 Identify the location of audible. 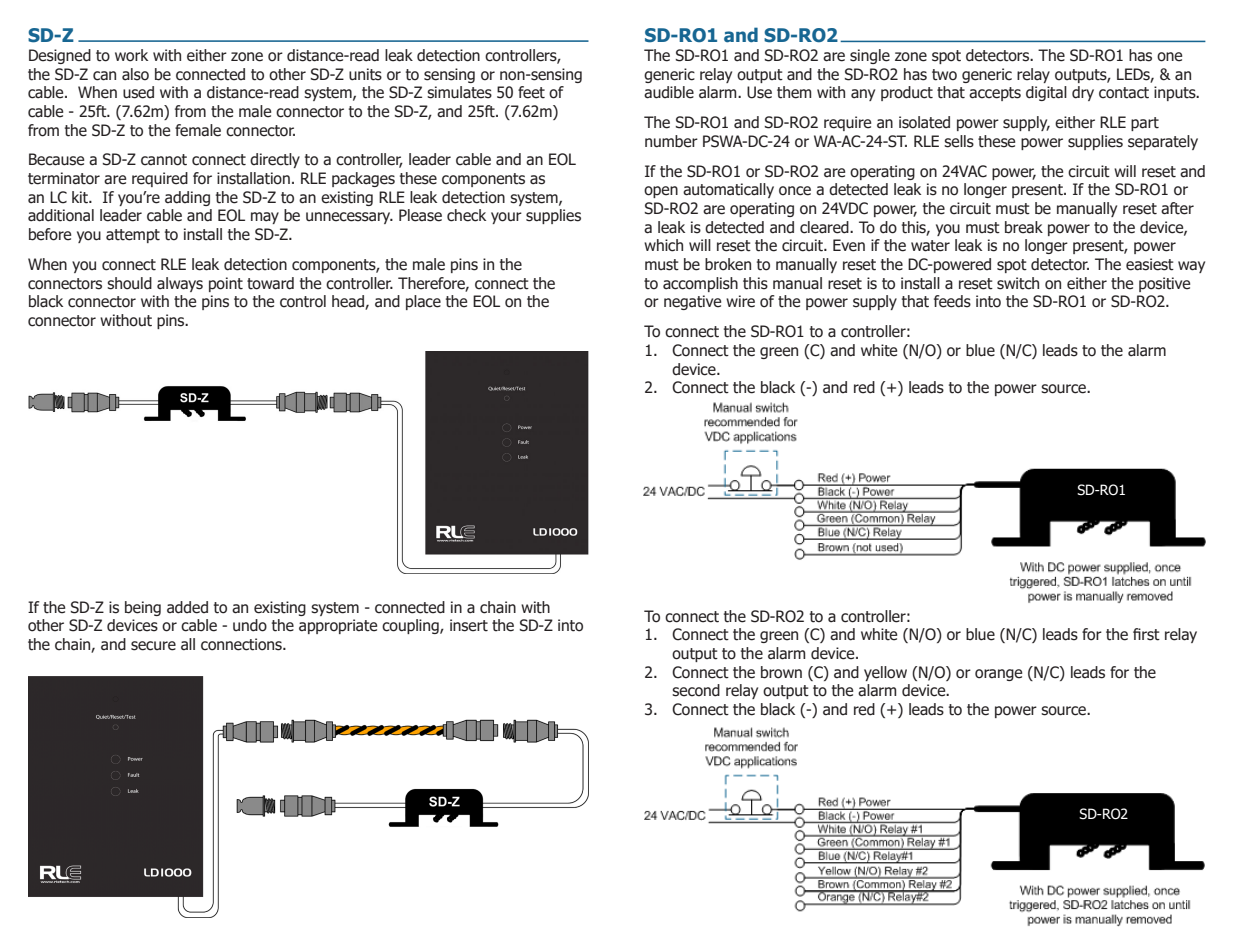
(669, 92).
